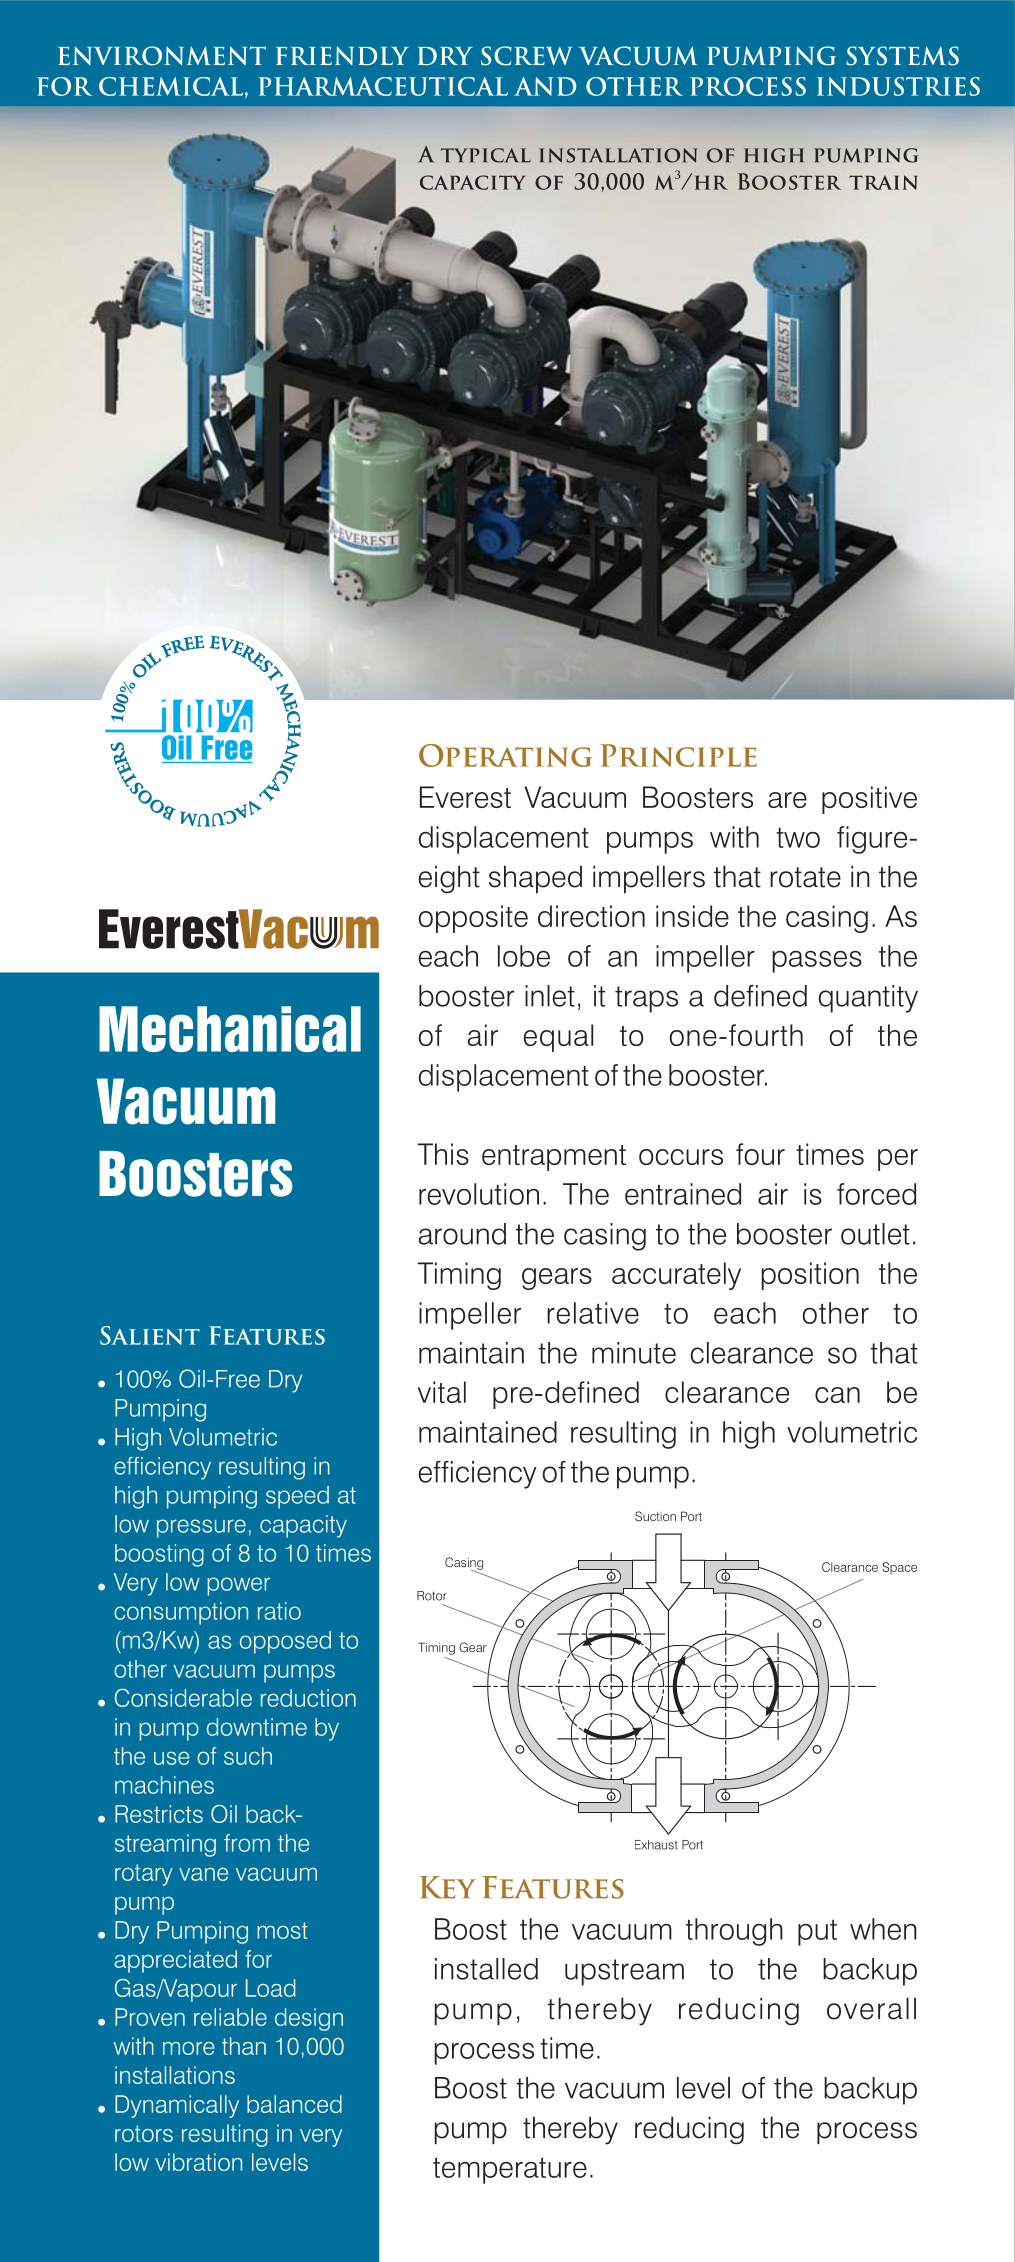 The image size is (1015, 2262). Describe the element at coordinates (150, 1335) in the screenshot. I see `Salient` at that location.
